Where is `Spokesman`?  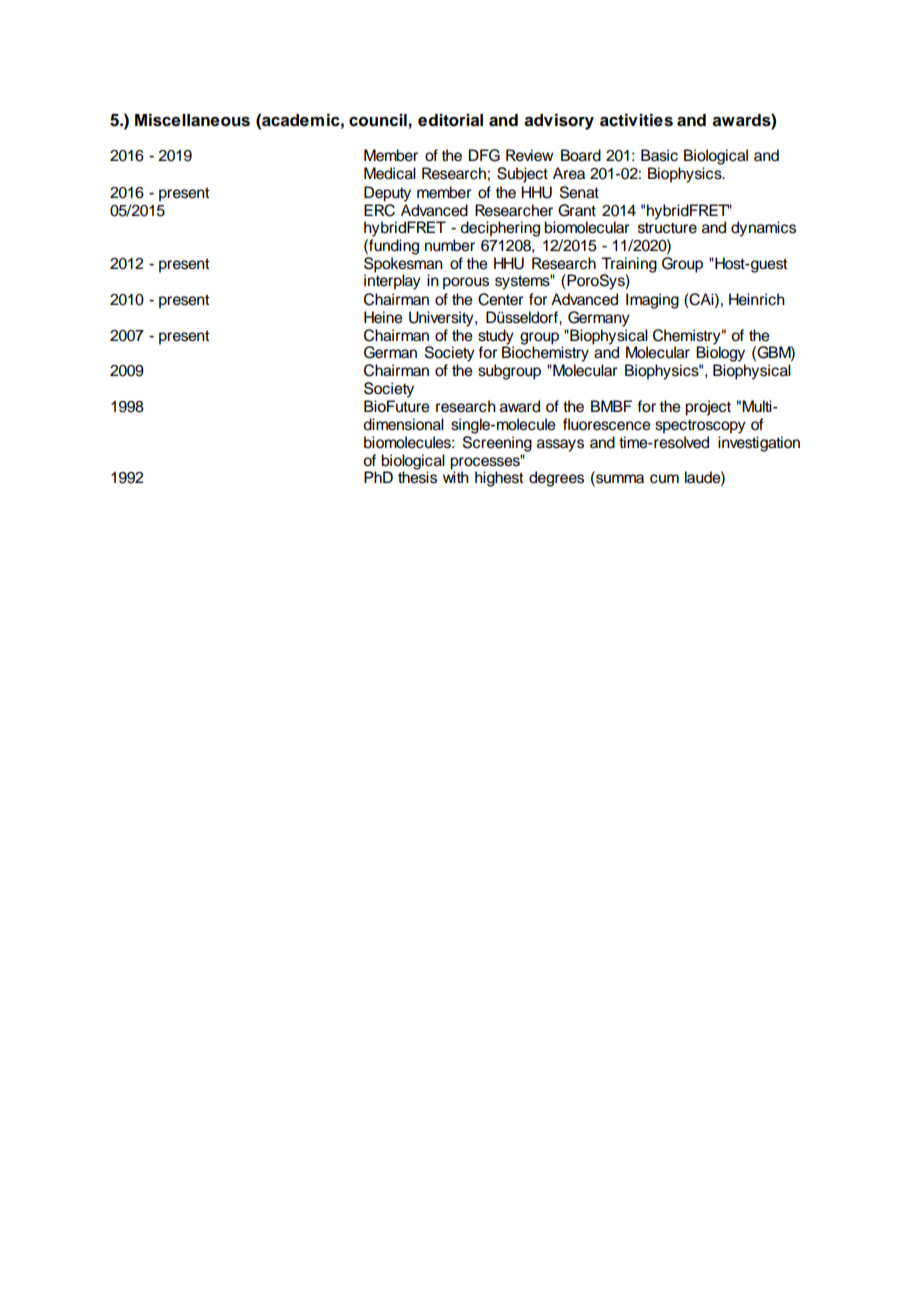 Spokesman is located at coordinates (403, 265).
